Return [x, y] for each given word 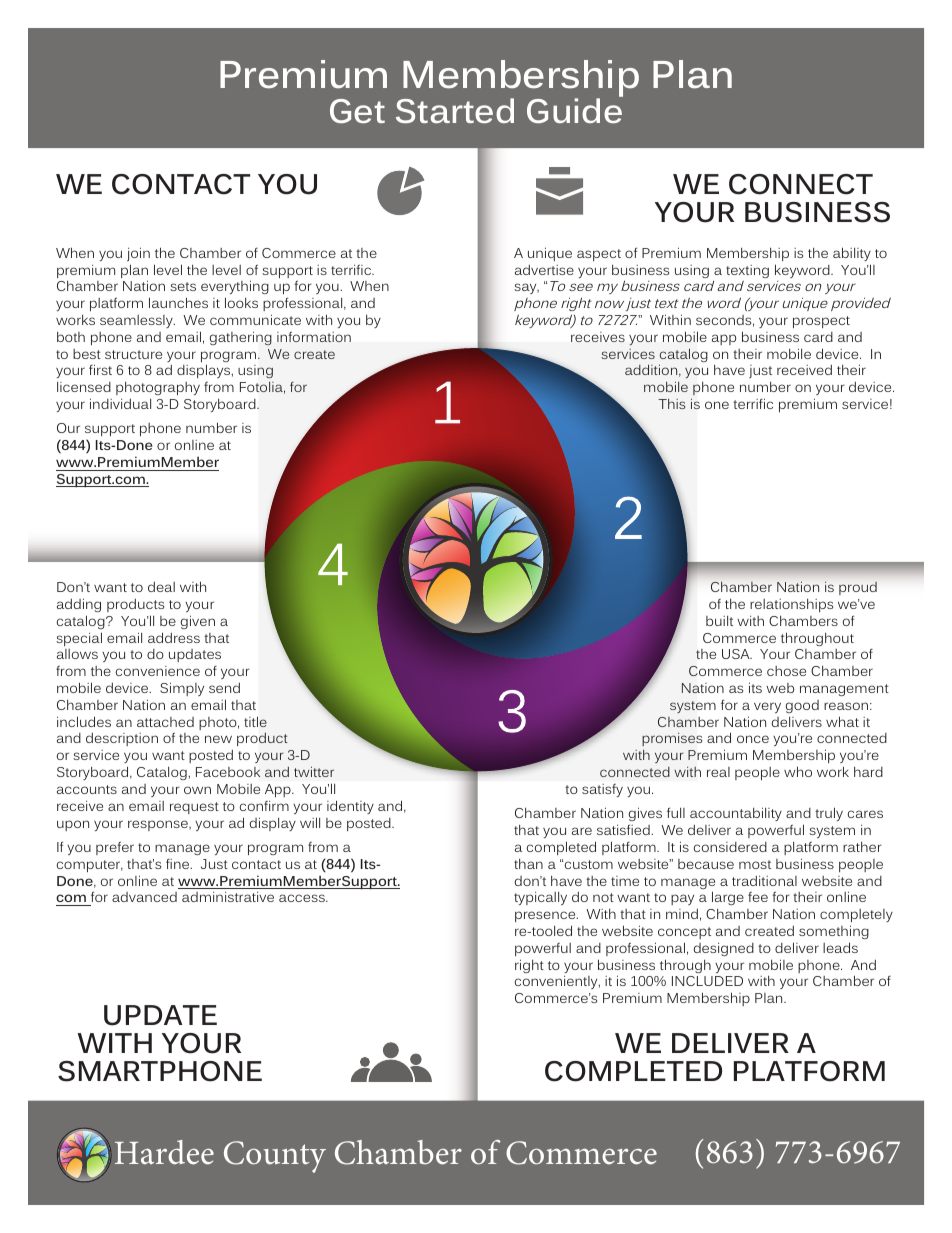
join [138, 254]
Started [455, 110]
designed [723, 949]
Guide [575, 109]
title [255, 721]
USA [737, 654]
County [275, 1157]
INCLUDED [707, 981]
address [174, 637]
